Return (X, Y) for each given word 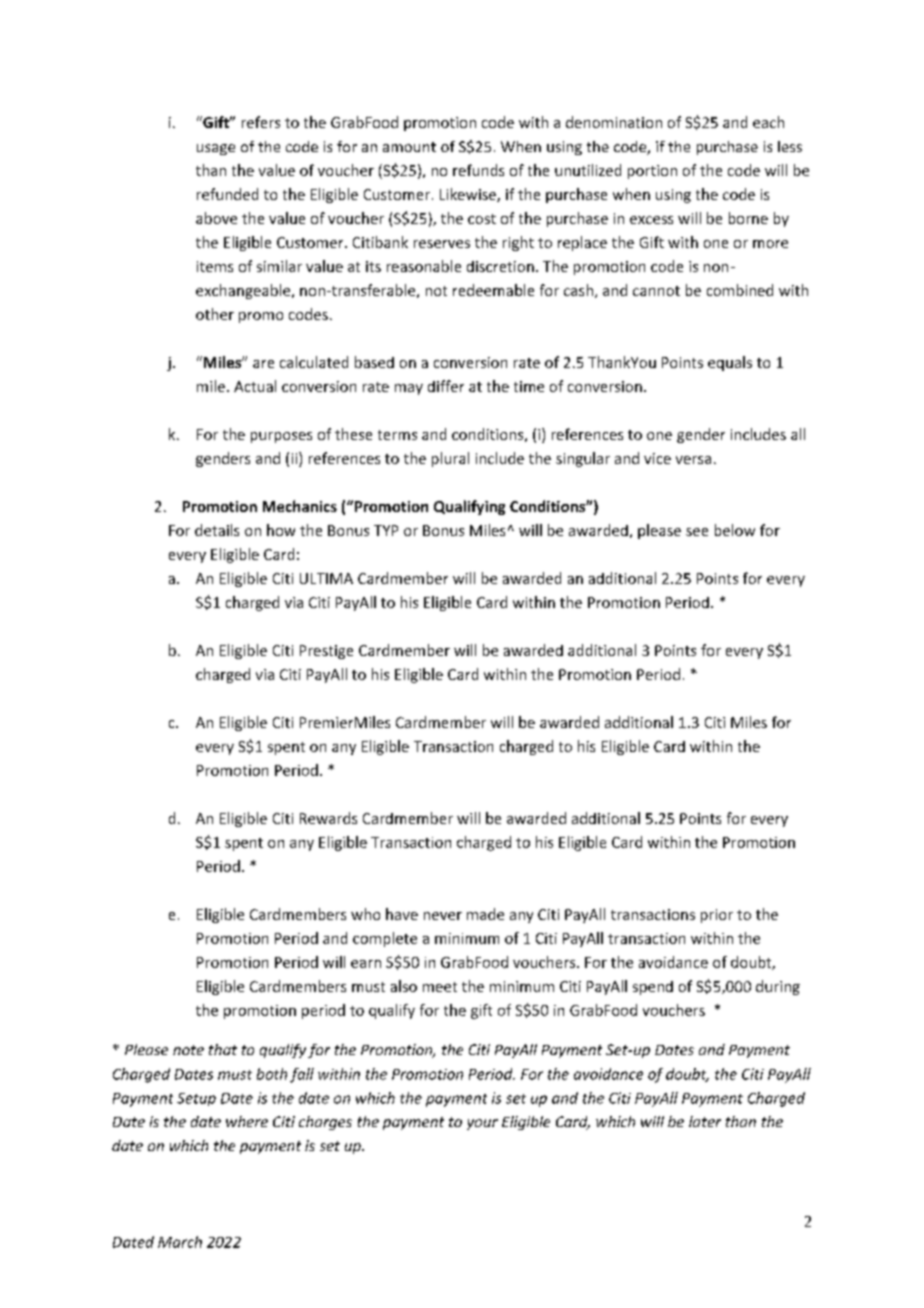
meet (440, 987)
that (223, 1049)
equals (730, 363)
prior (717, 916)
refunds (478, 170)
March (180, 1242)
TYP (386, 530)
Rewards (328, 818)
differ (446, 386)
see (697, 532)
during (778, 987)
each (768, 122)
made (485, 914)
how (281, 530)
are (263, 364)
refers (261, 122)
